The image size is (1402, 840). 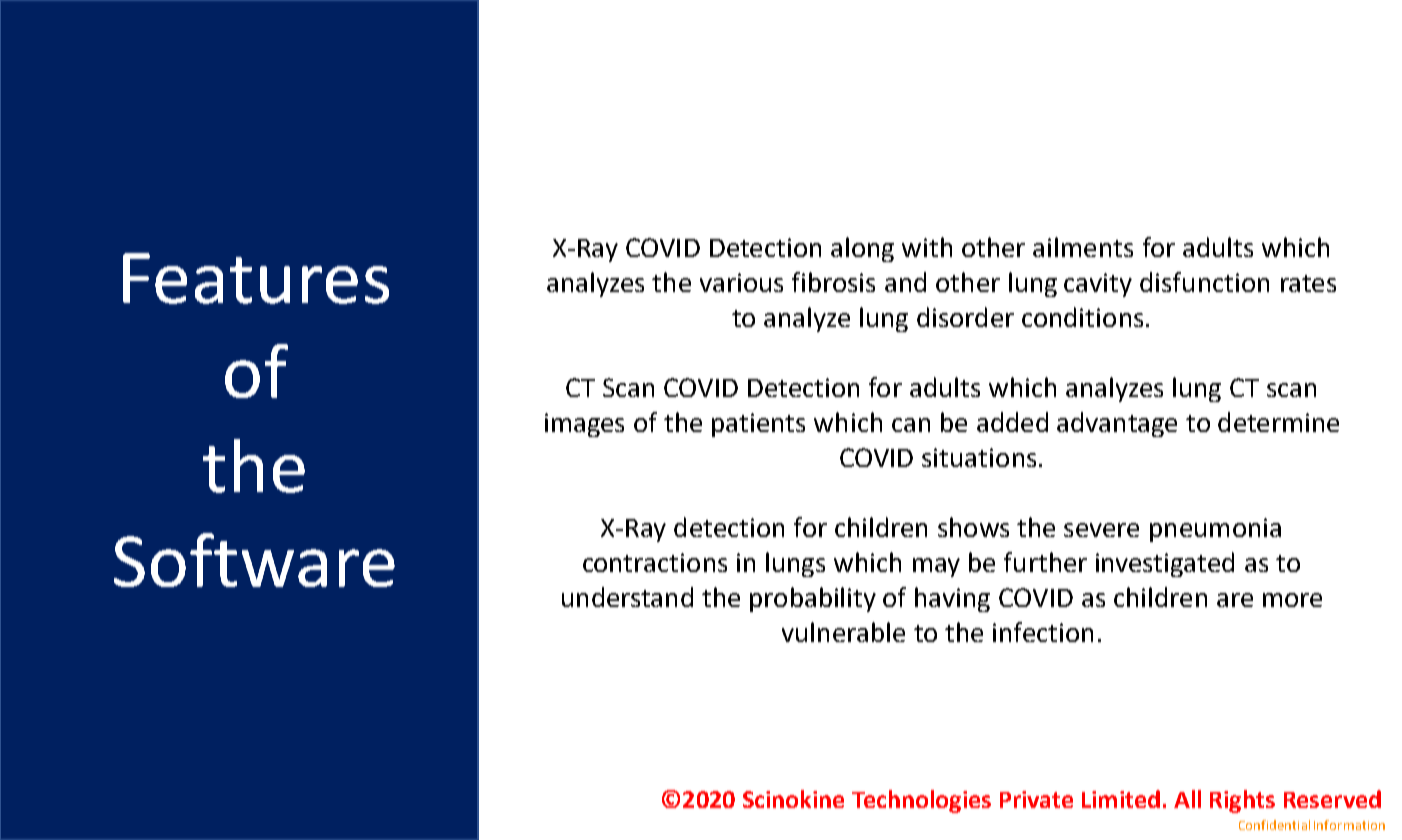 What do you see at coordinates (256, 278) in the screenshot?
I see `Features` at bounding box center [256, 278].
